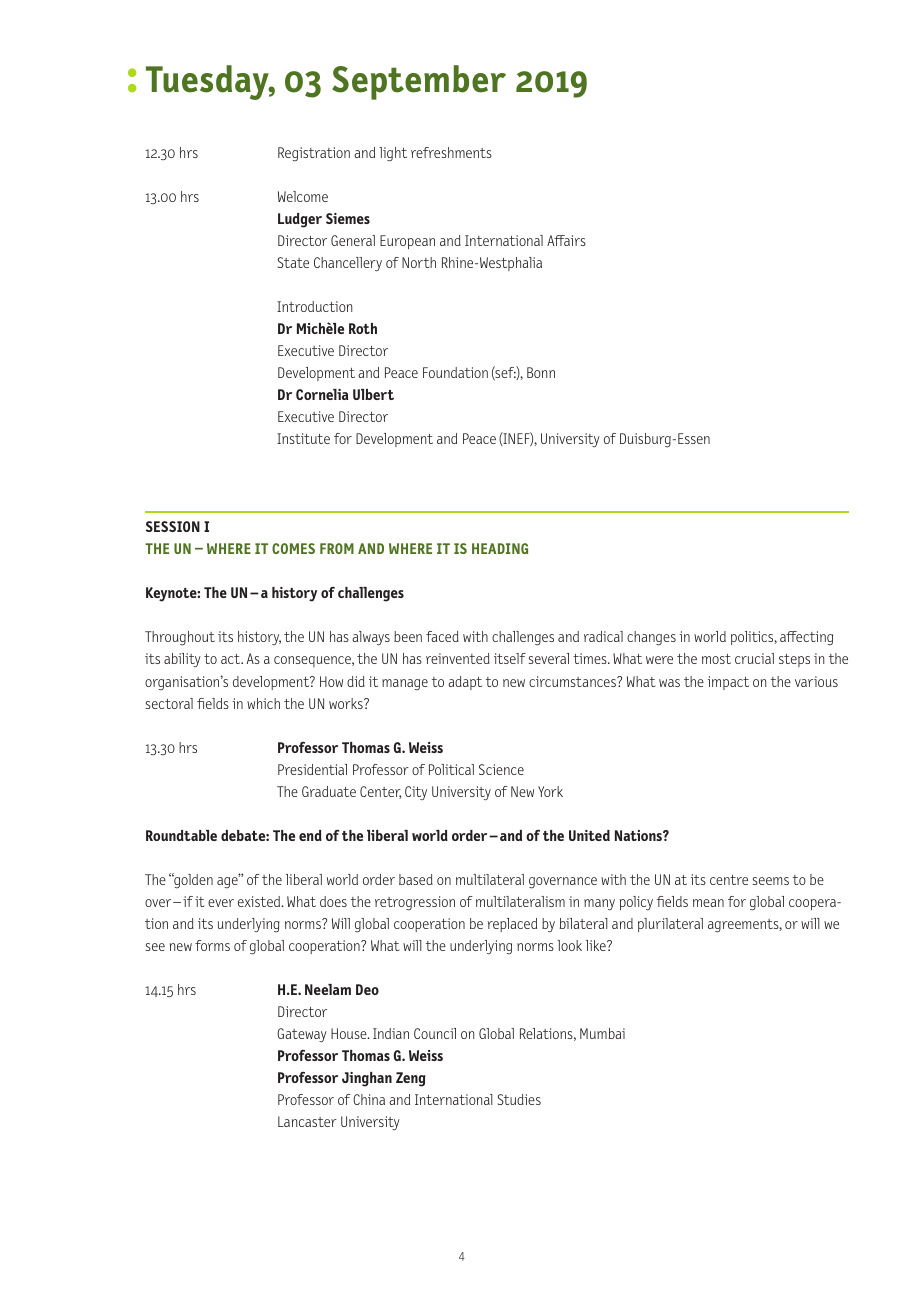  I want to click on Welcome, so click(303, 196).
